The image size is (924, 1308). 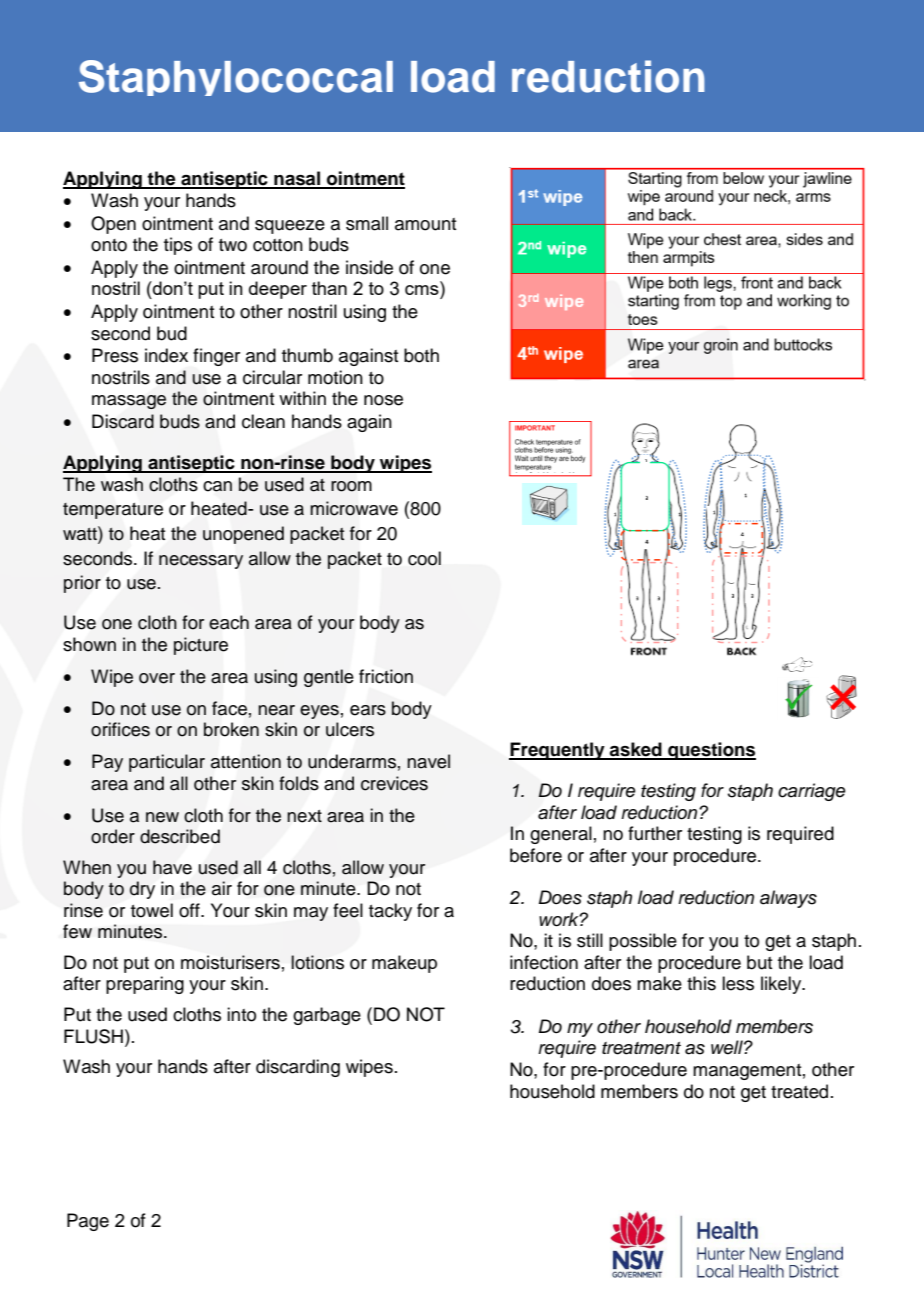 What do you see at coordinates (120, 729) in the document?
I see `orifices` at bounding box center [120, 729].
